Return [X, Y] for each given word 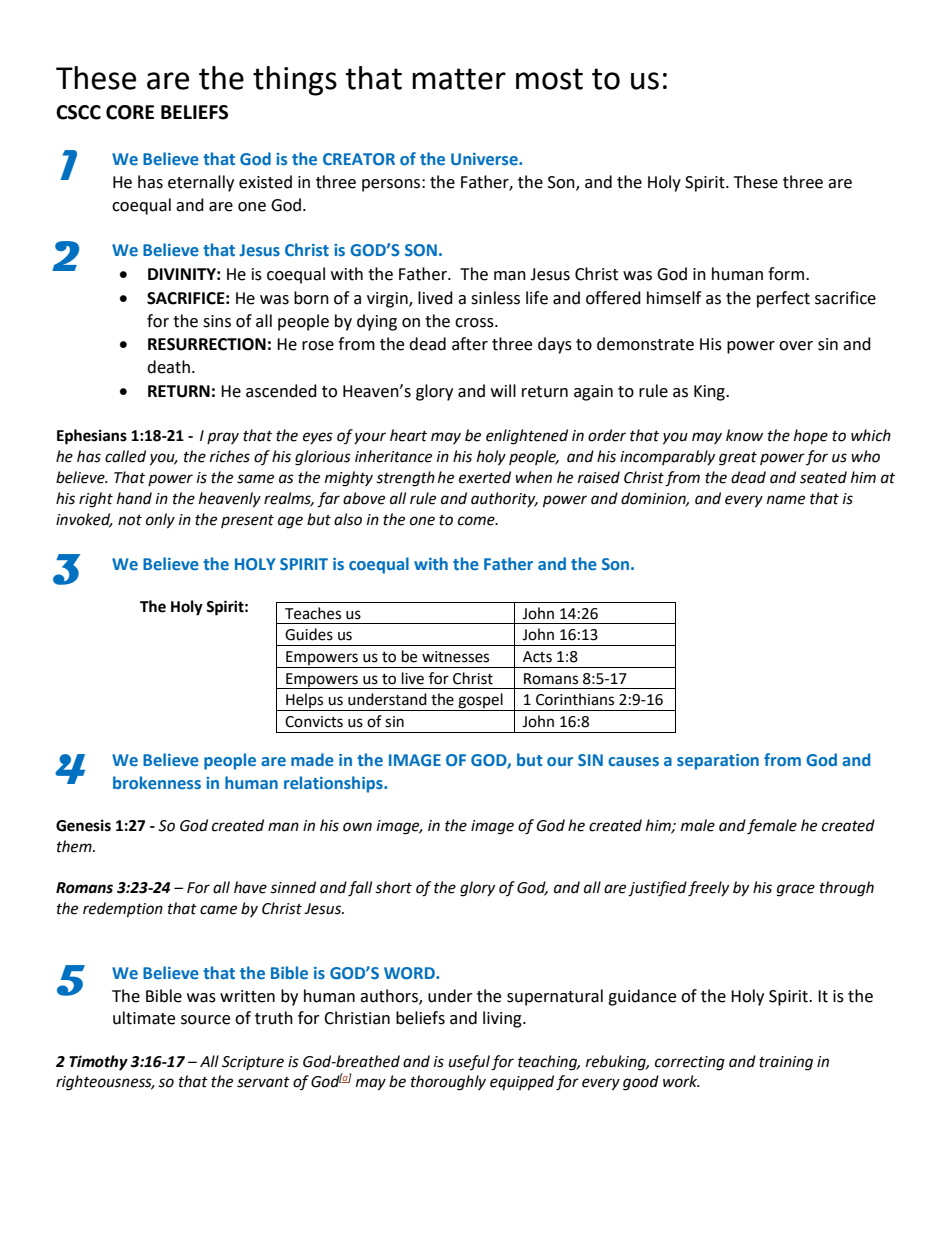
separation [718, 762]
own [357, 827]
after [470, 344]
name [786, 500]
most [549, 79]
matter [459, 79]
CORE [130, 112]
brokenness [157, 782]
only [160, 521]
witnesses [455, 657]
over [796, 346]
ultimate [144, 1018]
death [168, 367]
